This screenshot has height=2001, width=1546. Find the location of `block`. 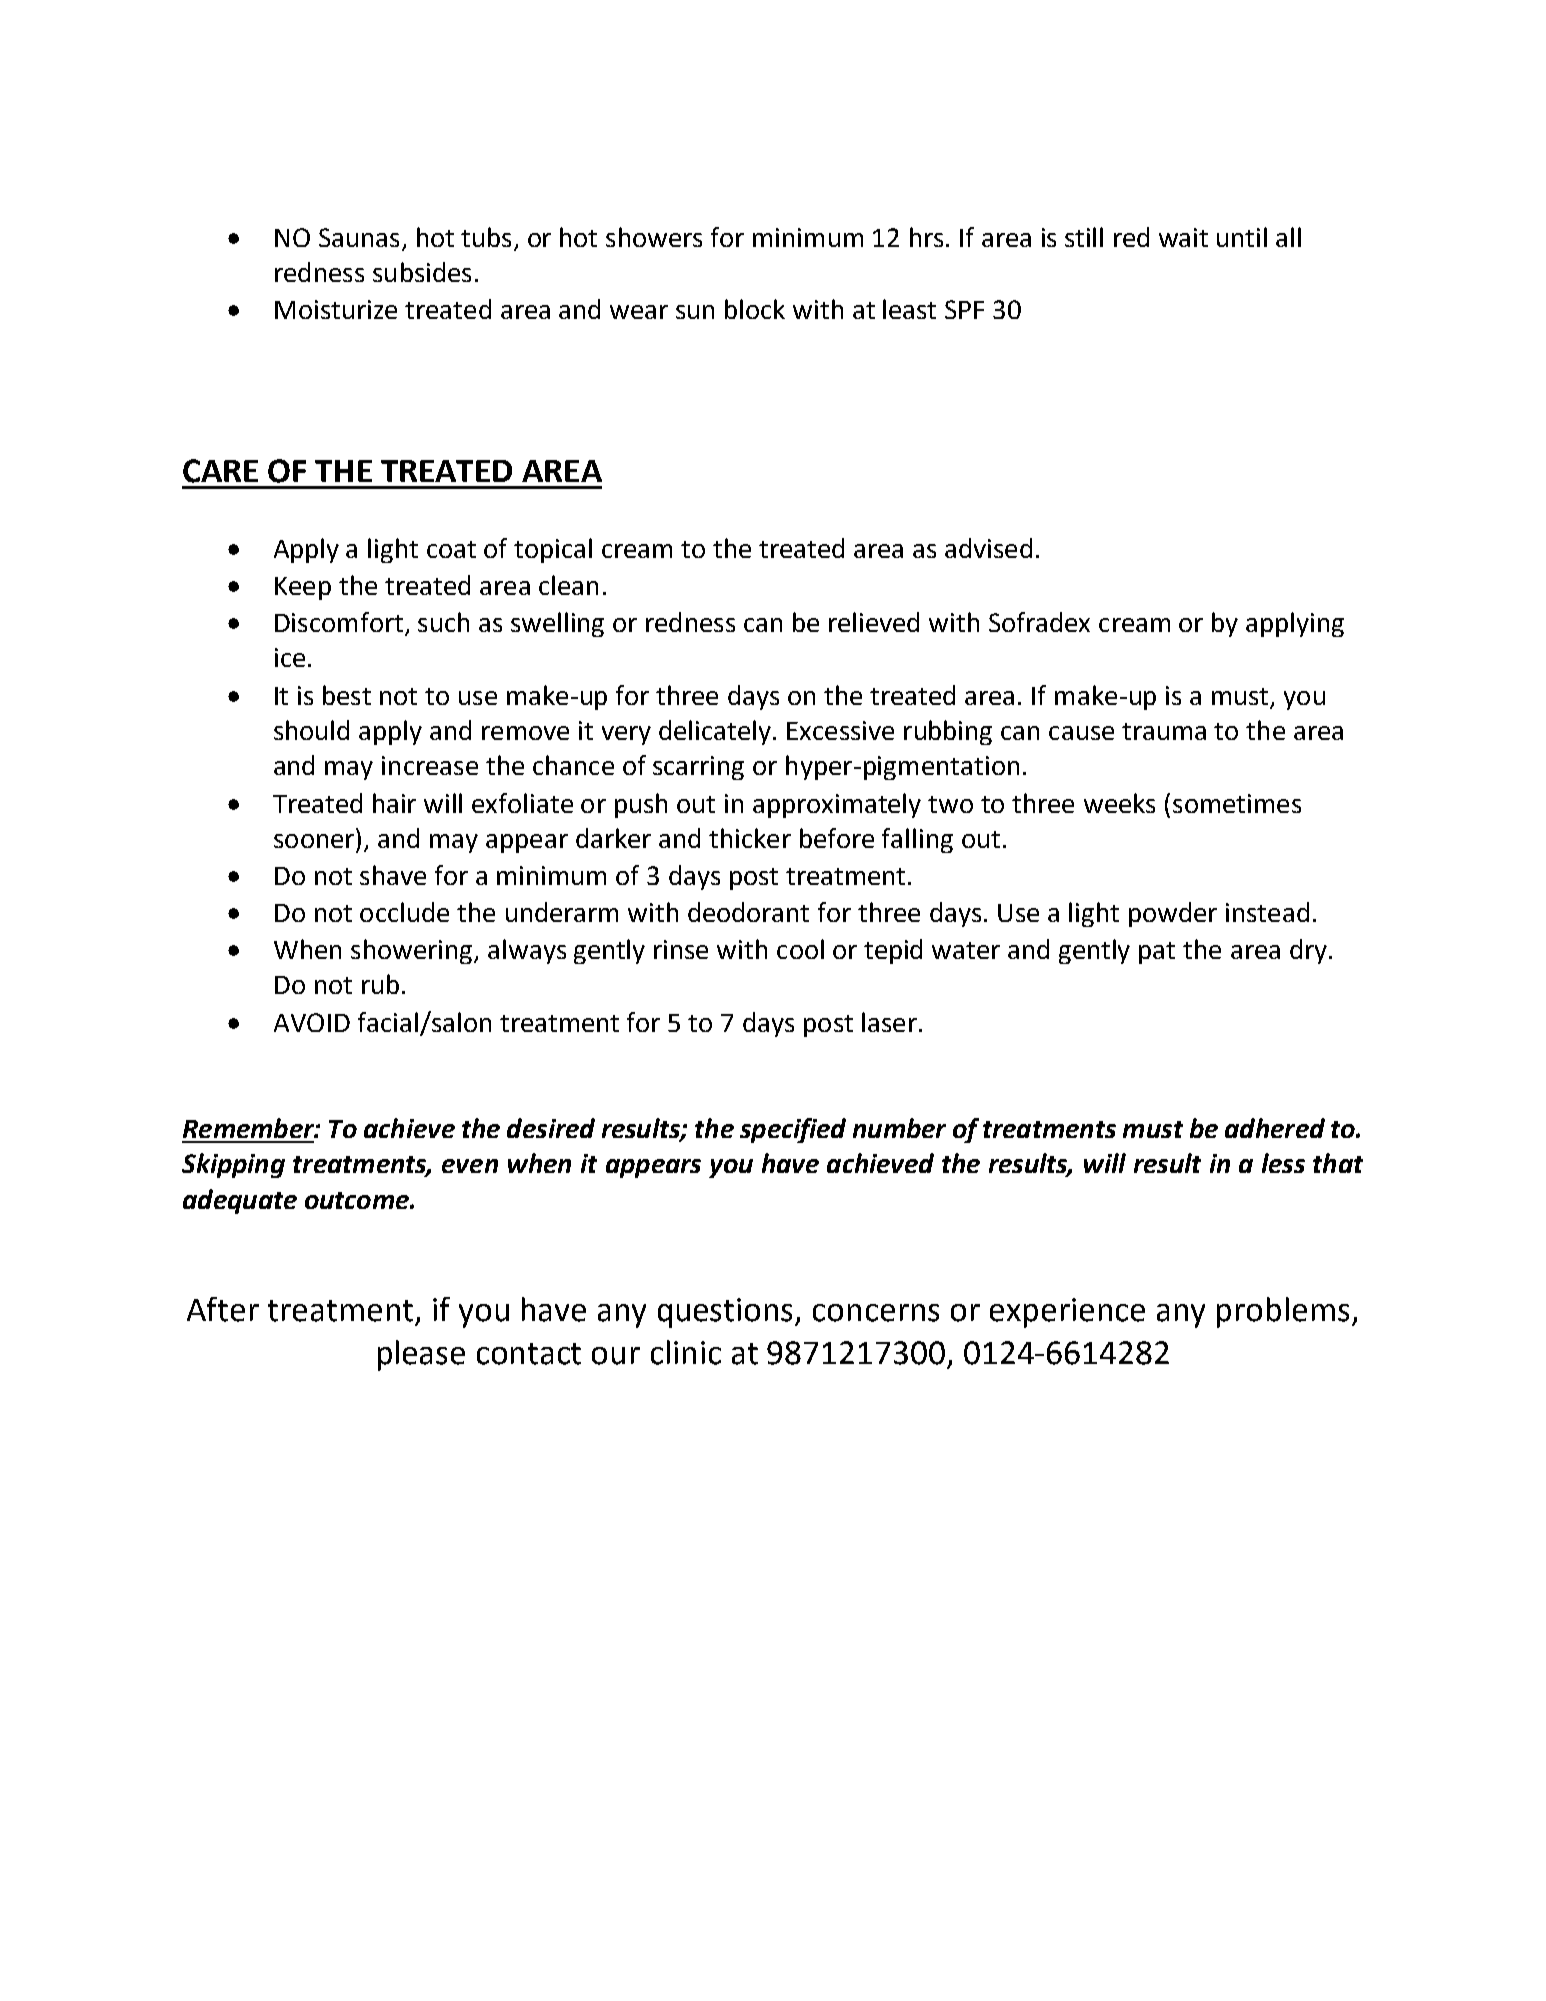

block is located at coordinates (755, 309).
